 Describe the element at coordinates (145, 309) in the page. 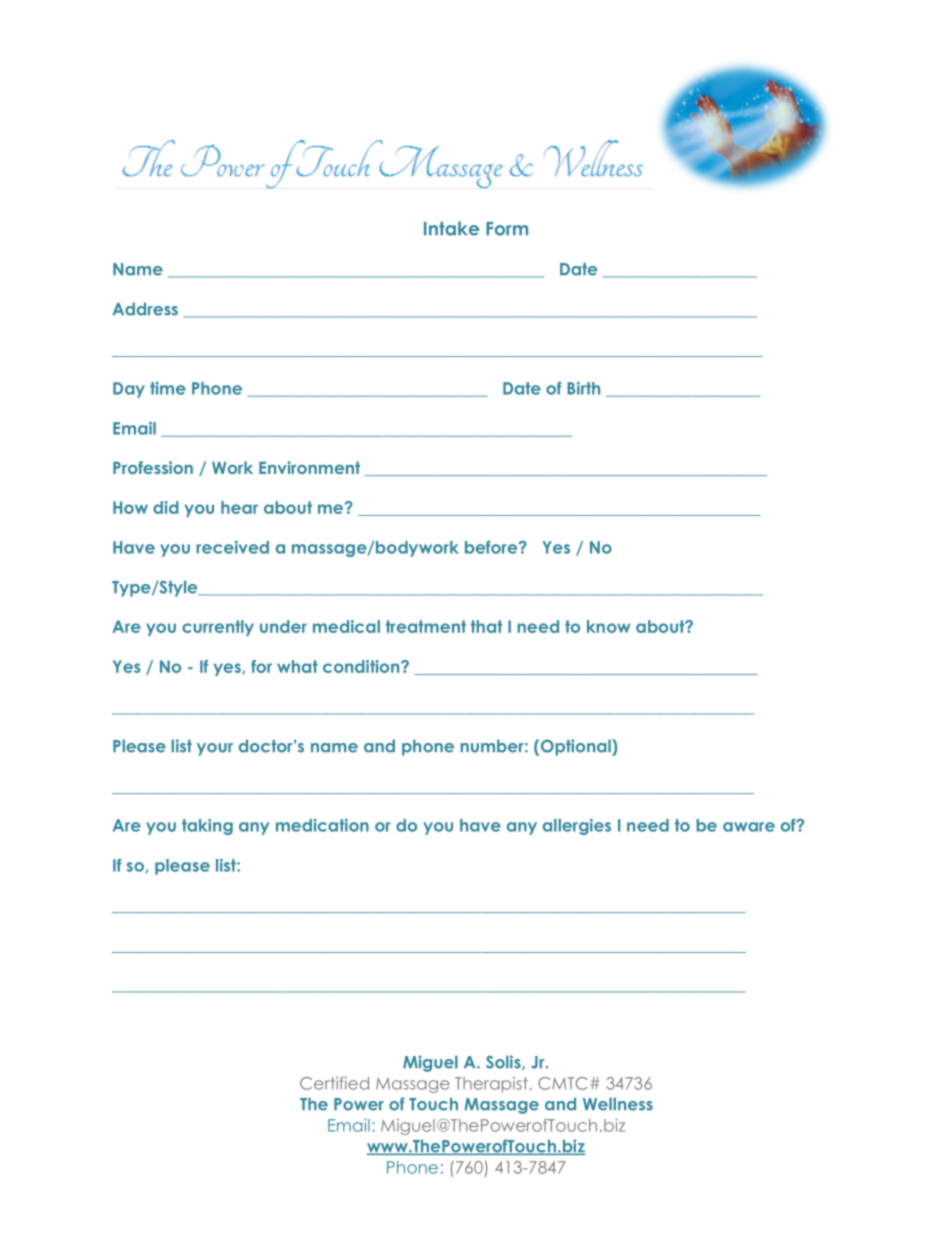

I see `Address` at that location.
